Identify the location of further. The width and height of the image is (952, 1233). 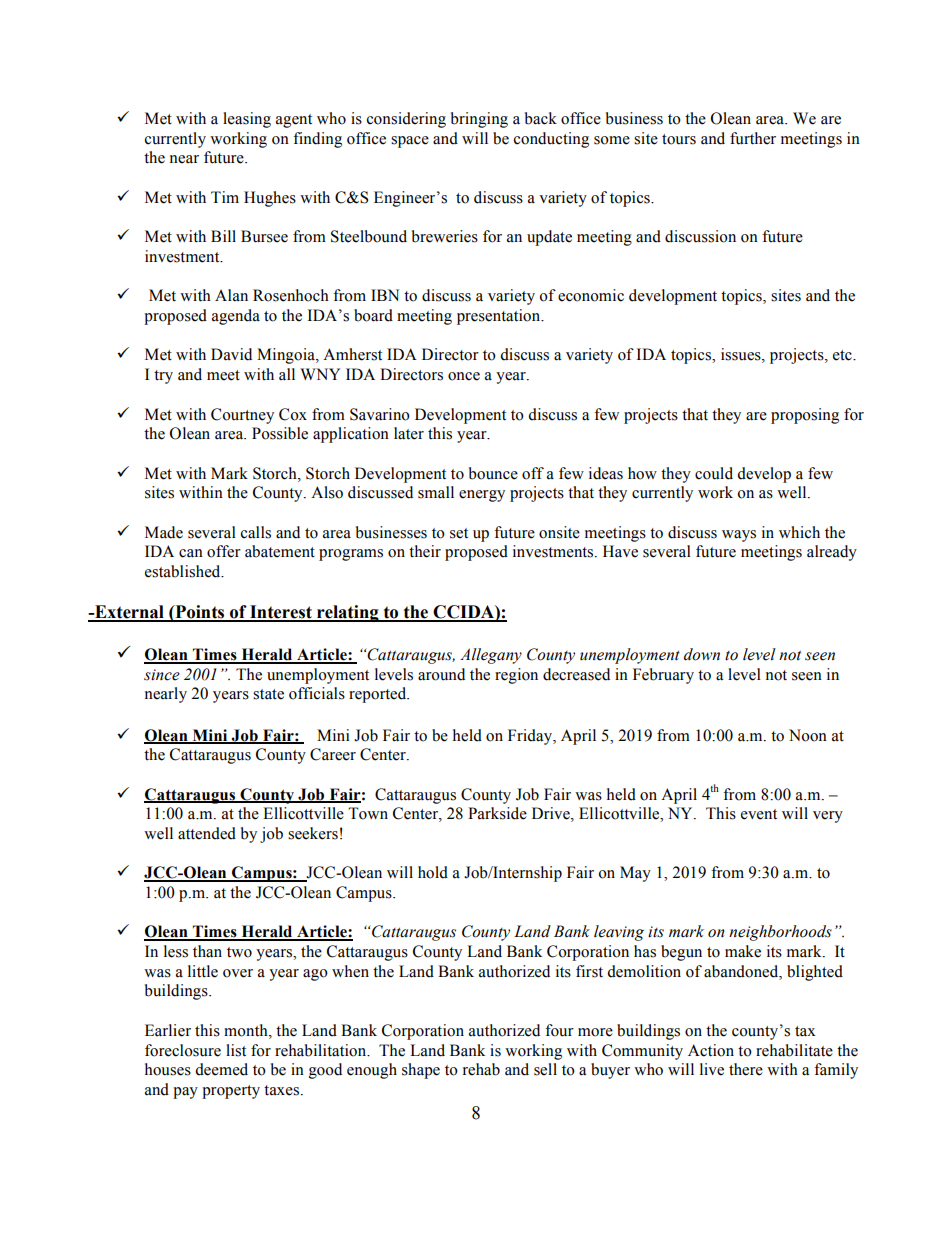
(753, 138).
